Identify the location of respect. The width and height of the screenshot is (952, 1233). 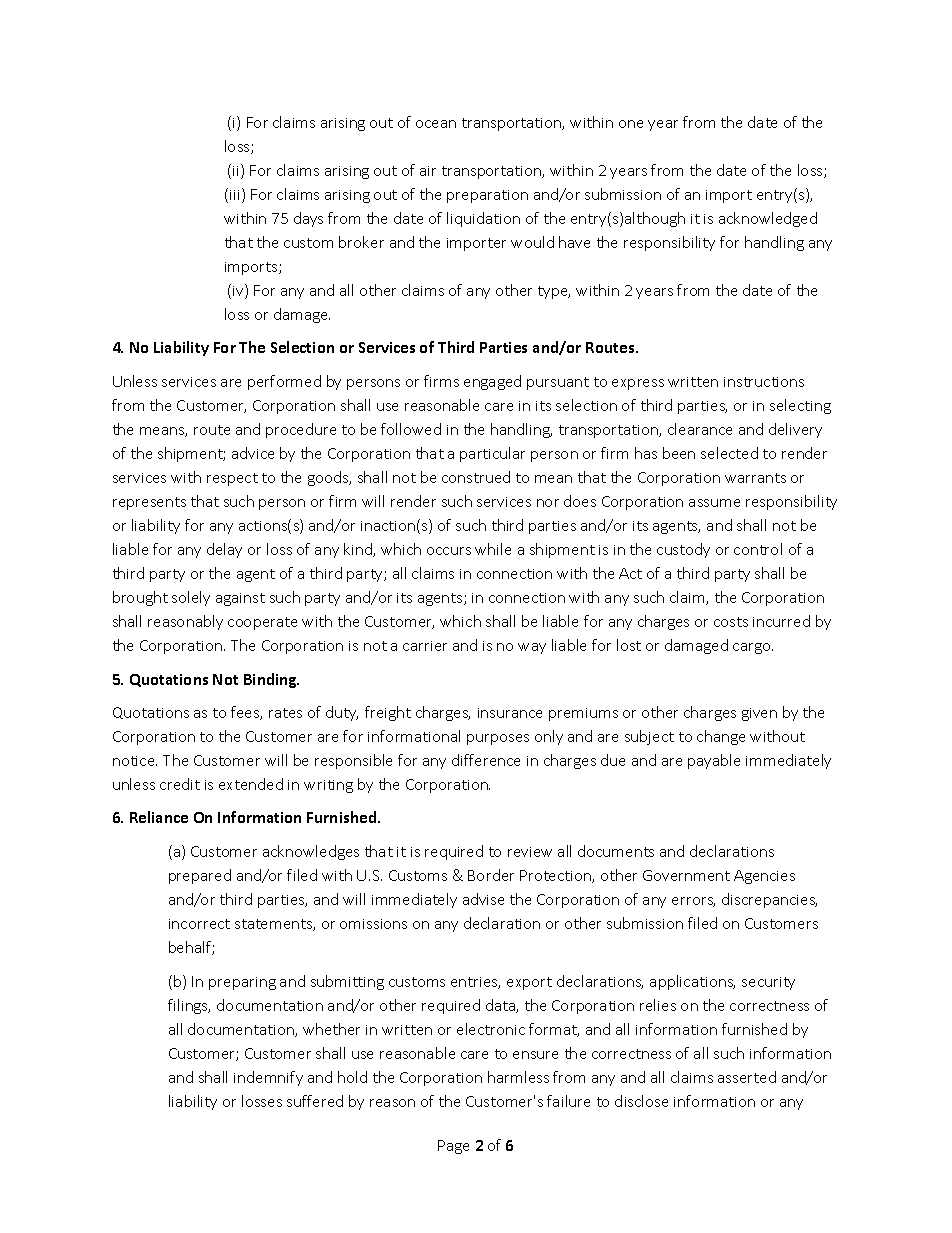
(232, 479).
